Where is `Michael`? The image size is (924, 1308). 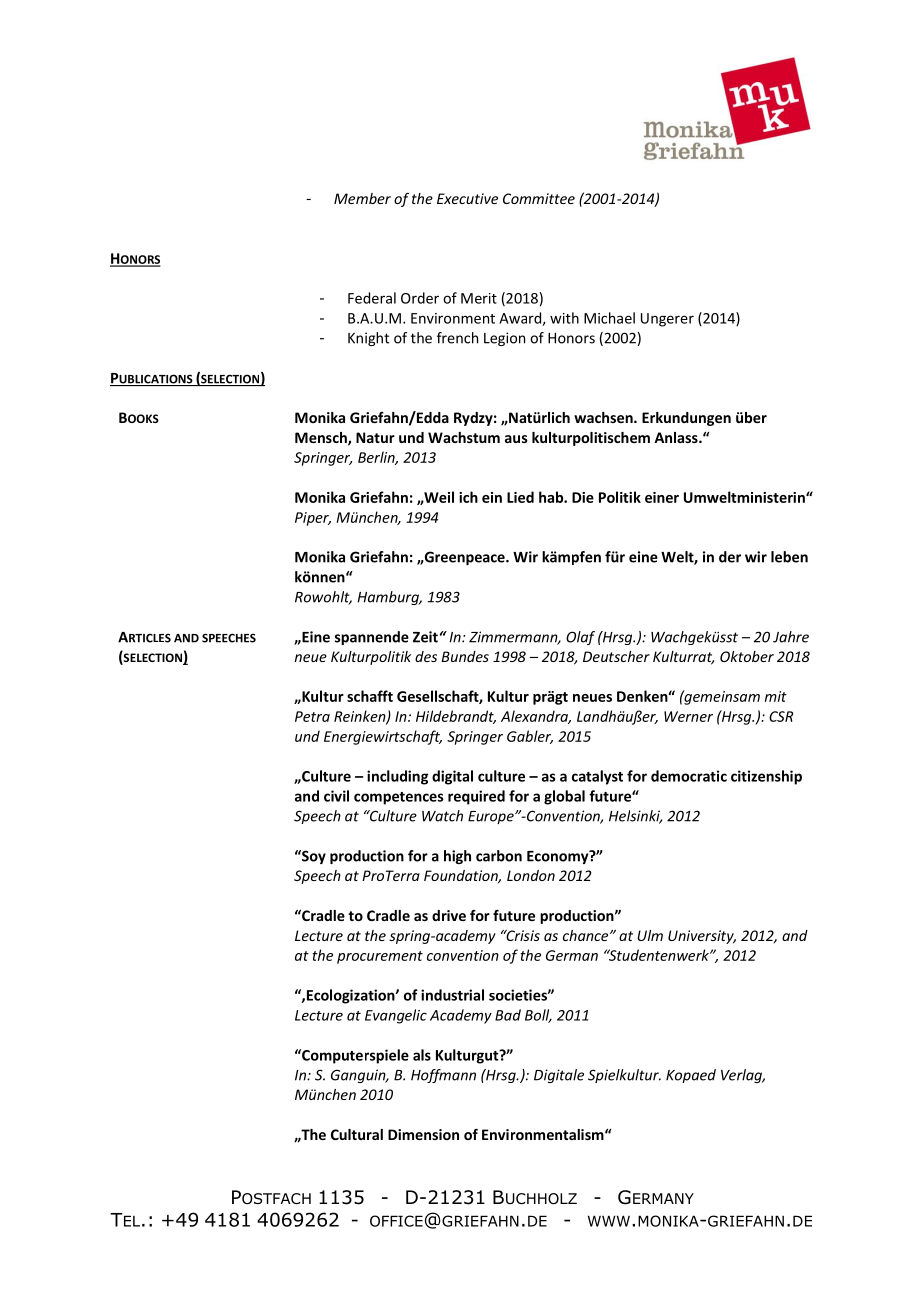 Michael is located at coordinates (609, 318).
